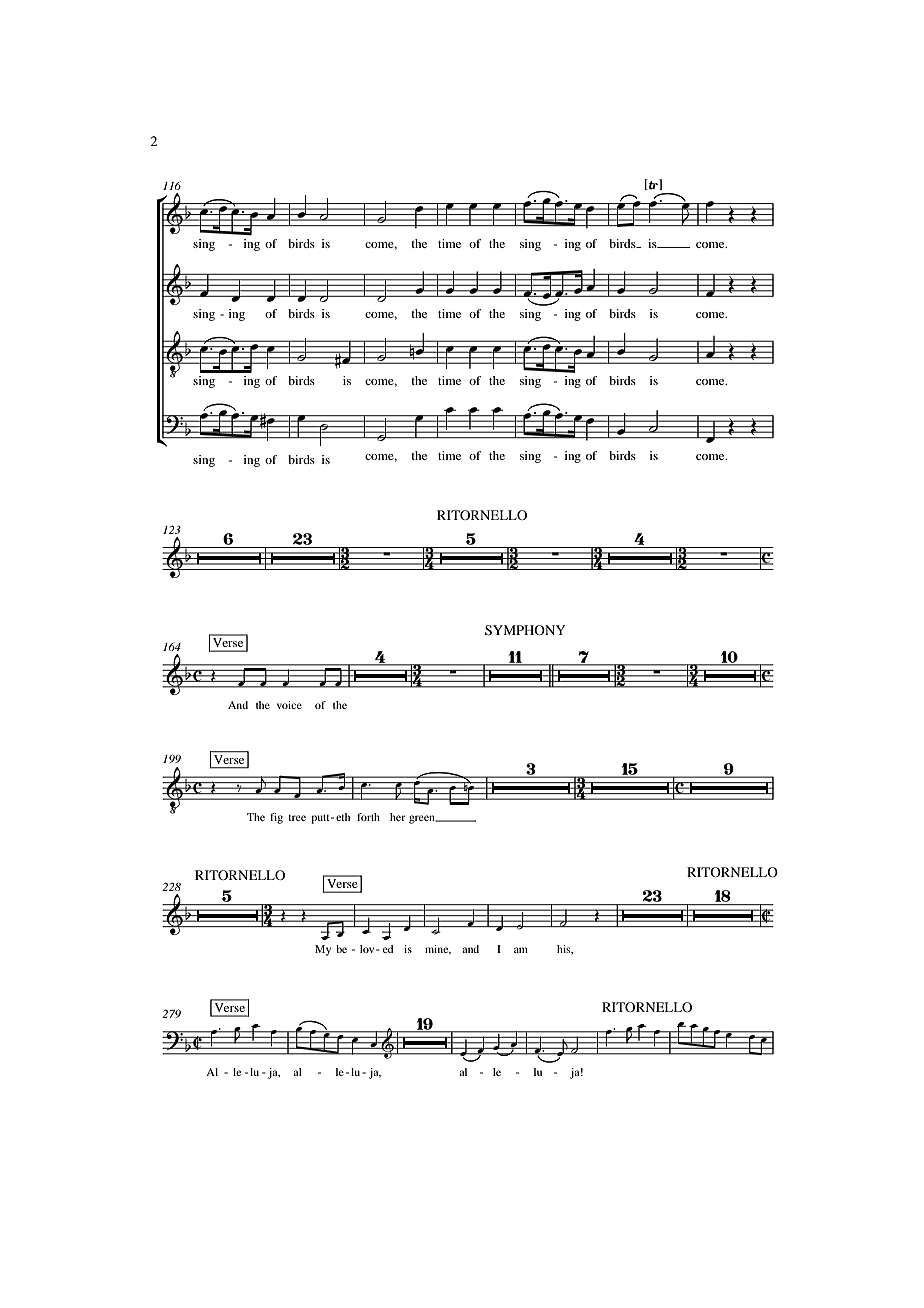 The height and width of the screenshot is (1308, 924). Describe the element at coordinates (565, 949) in the screenshot. I see `his` at that location.
